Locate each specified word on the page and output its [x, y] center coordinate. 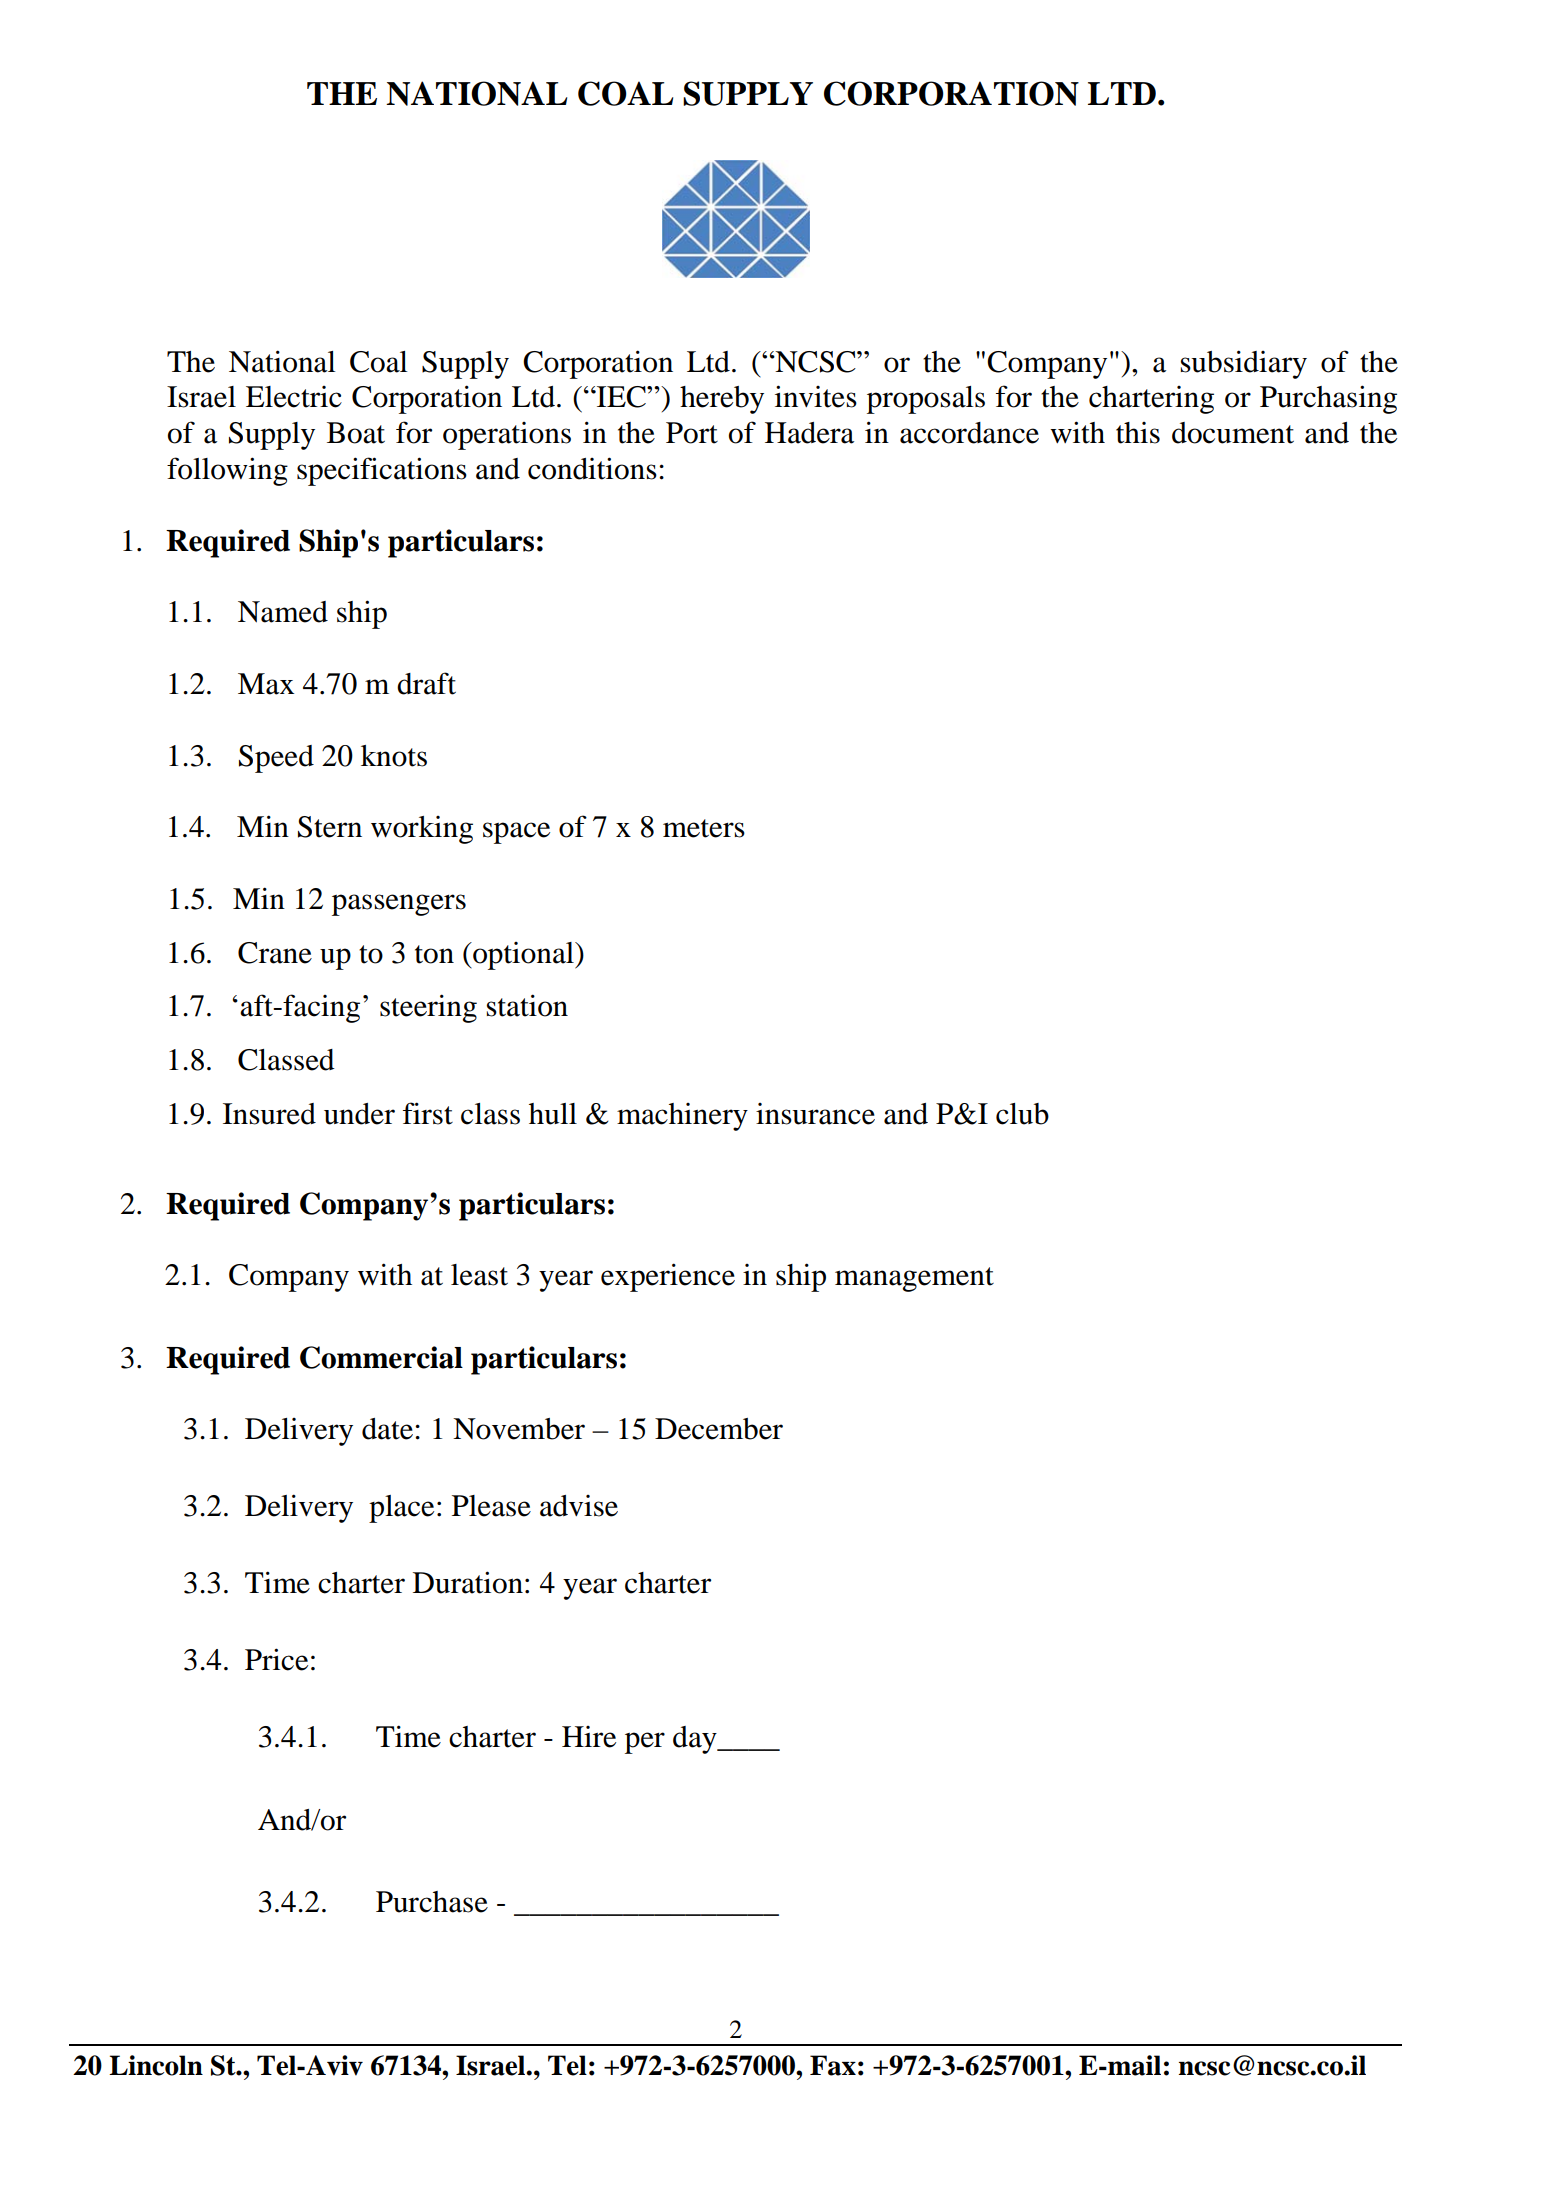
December [719, 1429]
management [914, 1279]
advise [579, 1506]
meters [704, 828]
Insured [269, 1114]
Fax [833, 2065]
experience [668, 1277]
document [1233, 433]
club [1022, 1114]
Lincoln [156, 2065]
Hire [589, 1737]
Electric [294, 397]
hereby [722, 400]
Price [276, 1659]
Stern [330, 827]
